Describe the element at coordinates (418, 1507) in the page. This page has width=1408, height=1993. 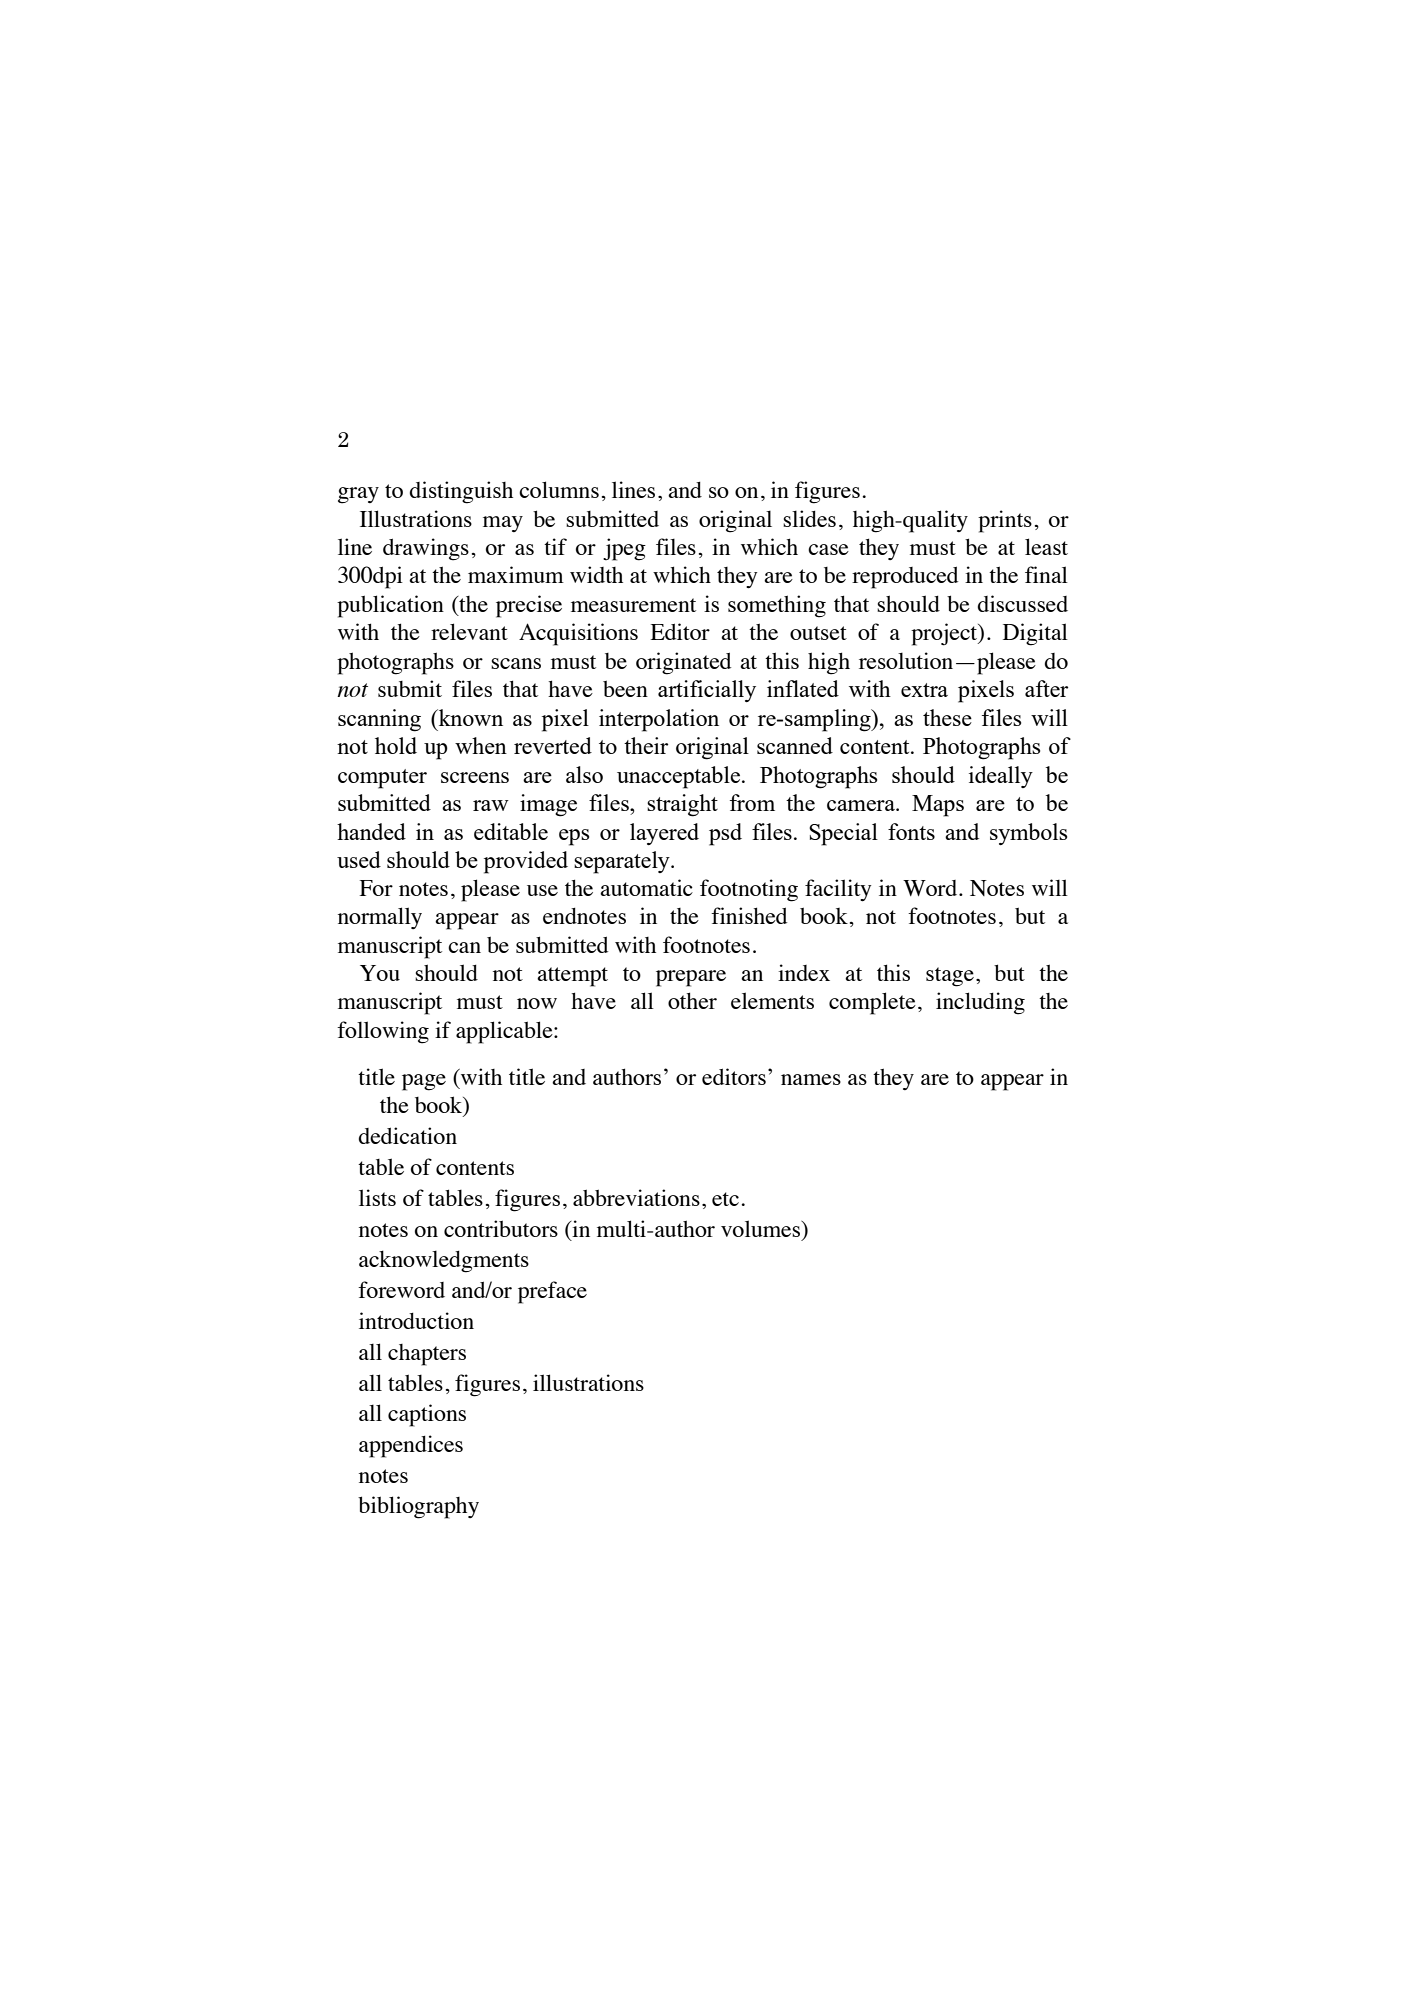
I see `bibliography` at that location.
